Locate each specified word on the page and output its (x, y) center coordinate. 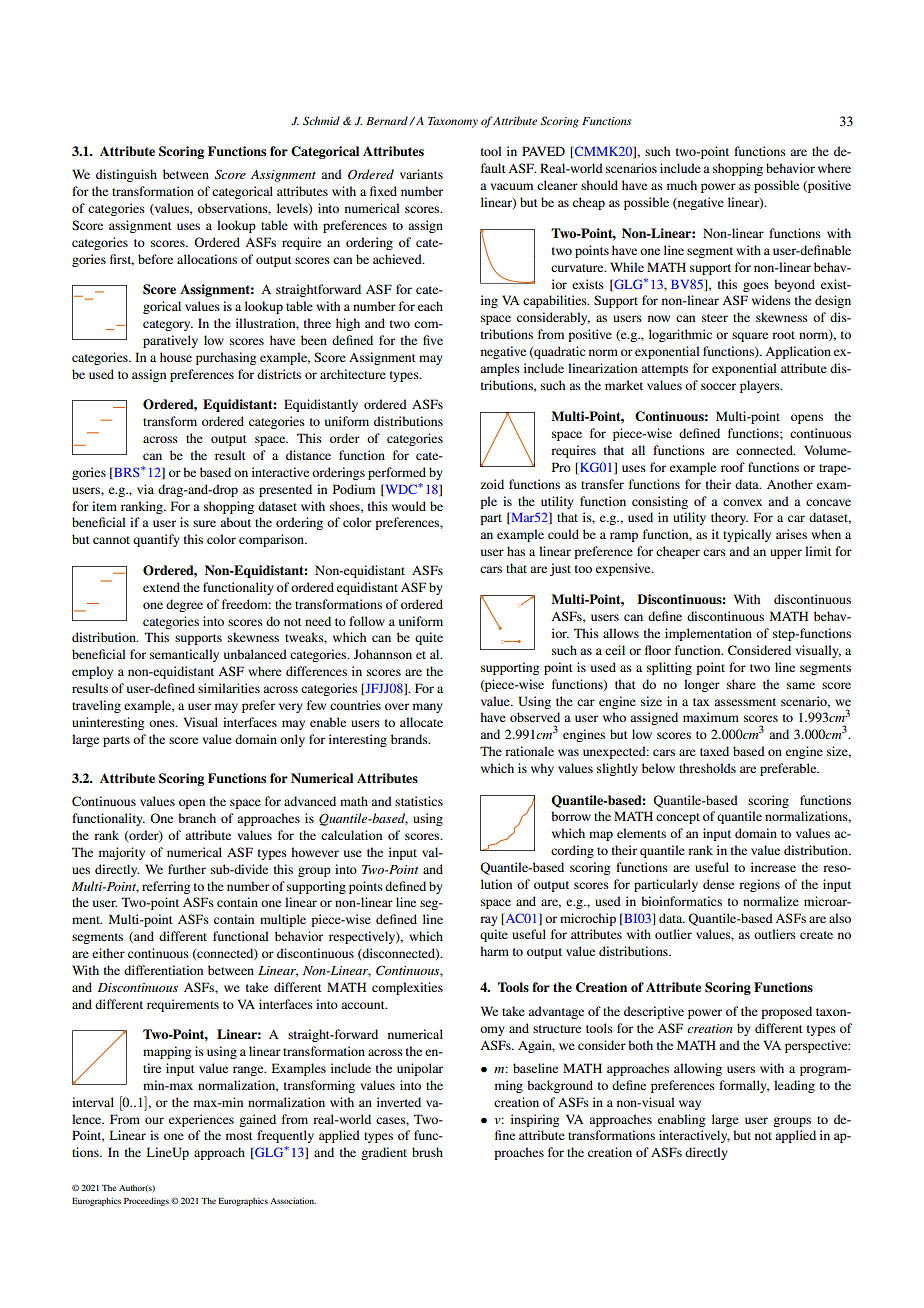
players (761, 386)
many (427, 708)
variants (421, 174)
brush (427, 1152)
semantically (184, 655)
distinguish (126, 175)
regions (759, 885)
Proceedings (146, 1202)
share (741, 684)
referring (166, 887)
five (433, 340)
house (176, 357)
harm (494, 951)
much (682, 185)
